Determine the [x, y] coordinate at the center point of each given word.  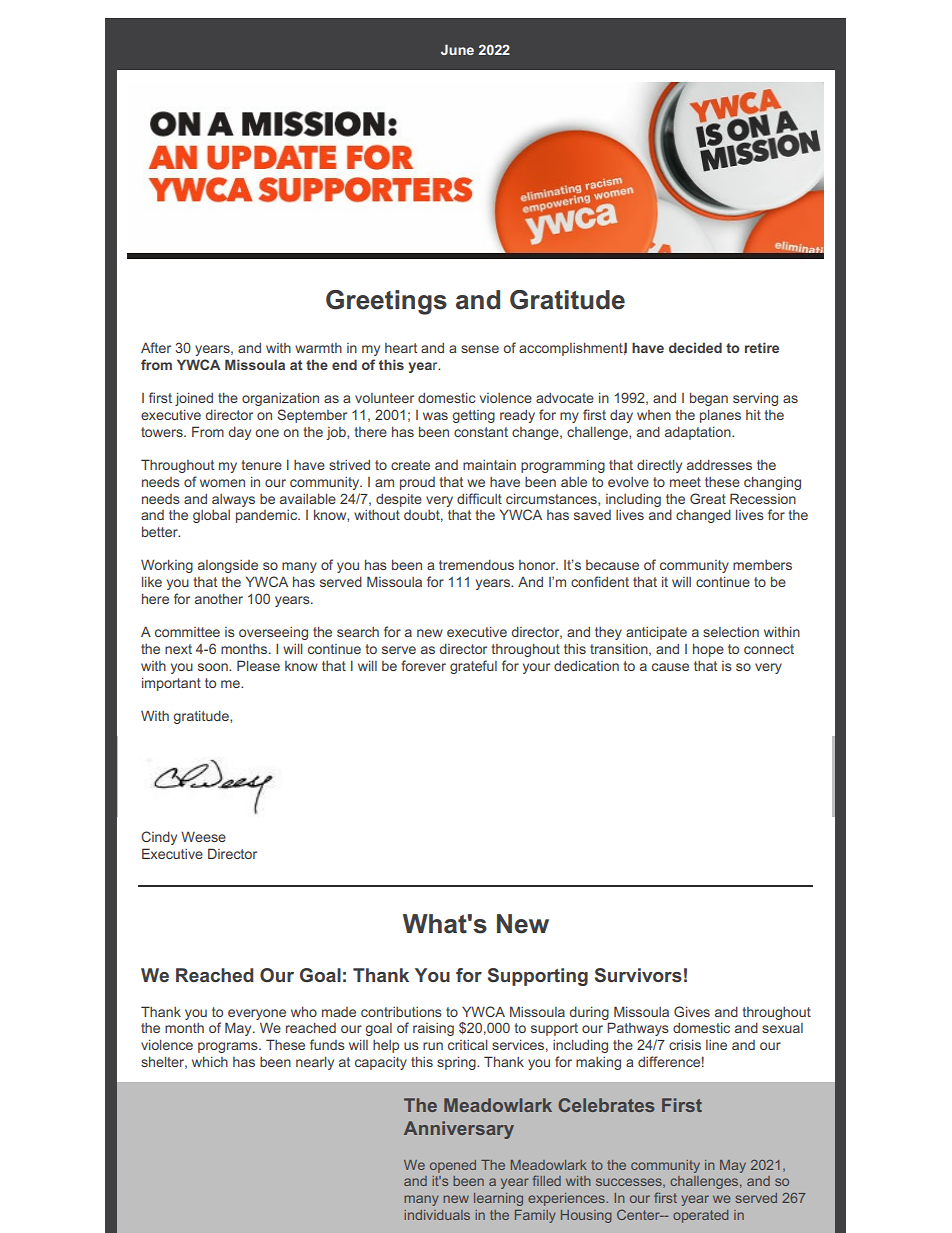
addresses [719, 464]
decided [695, 347]
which [210, 1061]
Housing [586, 1216]
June [457, 49]
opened [453, 1166]
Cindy [159, 838]
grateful [473, 667]
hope [708, 650]
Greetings [386, 302]
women [222, 483]
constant [481, 432]
